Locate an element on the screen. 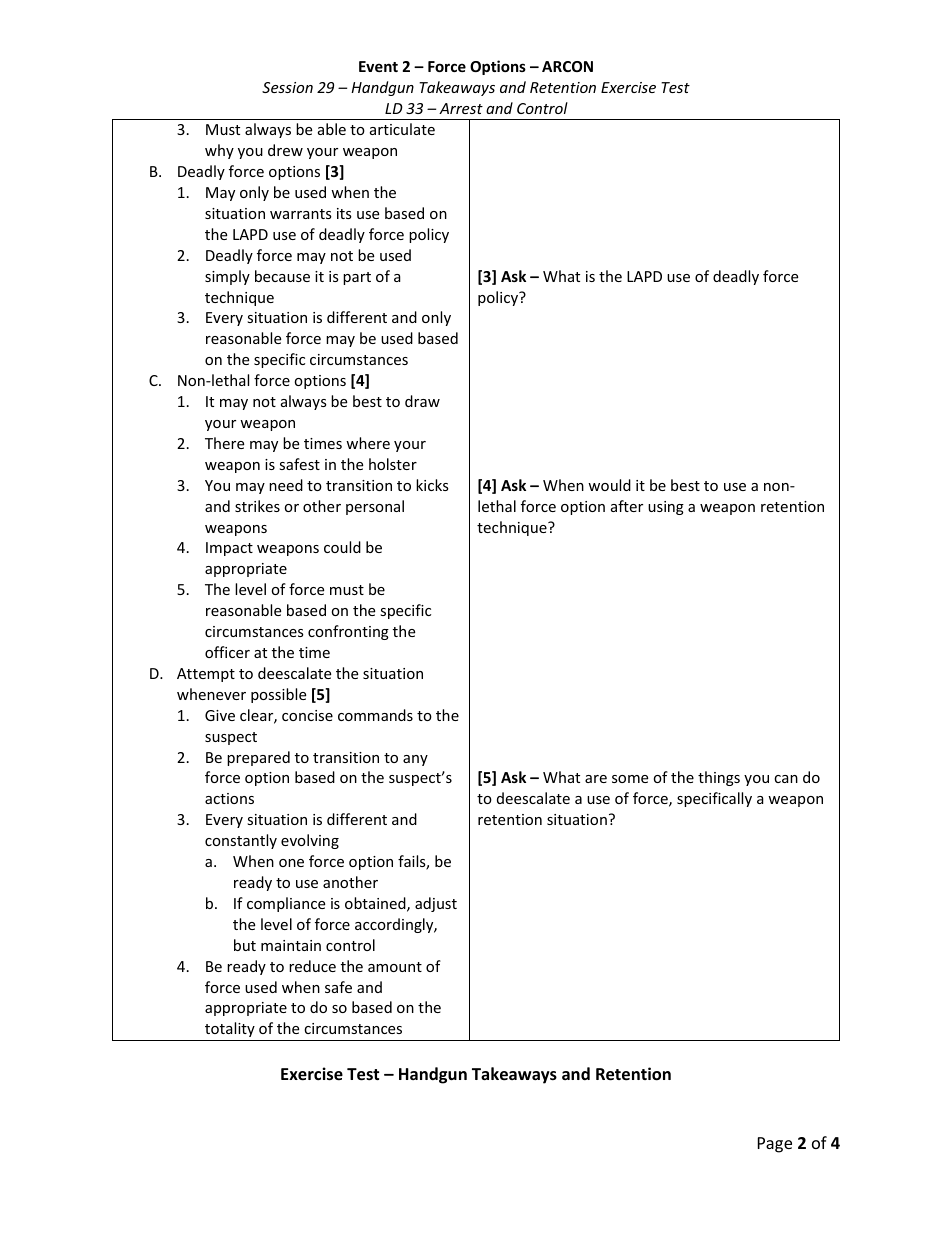 The image size is (952, 1233). compliance is located at coordinates (286, 904).
